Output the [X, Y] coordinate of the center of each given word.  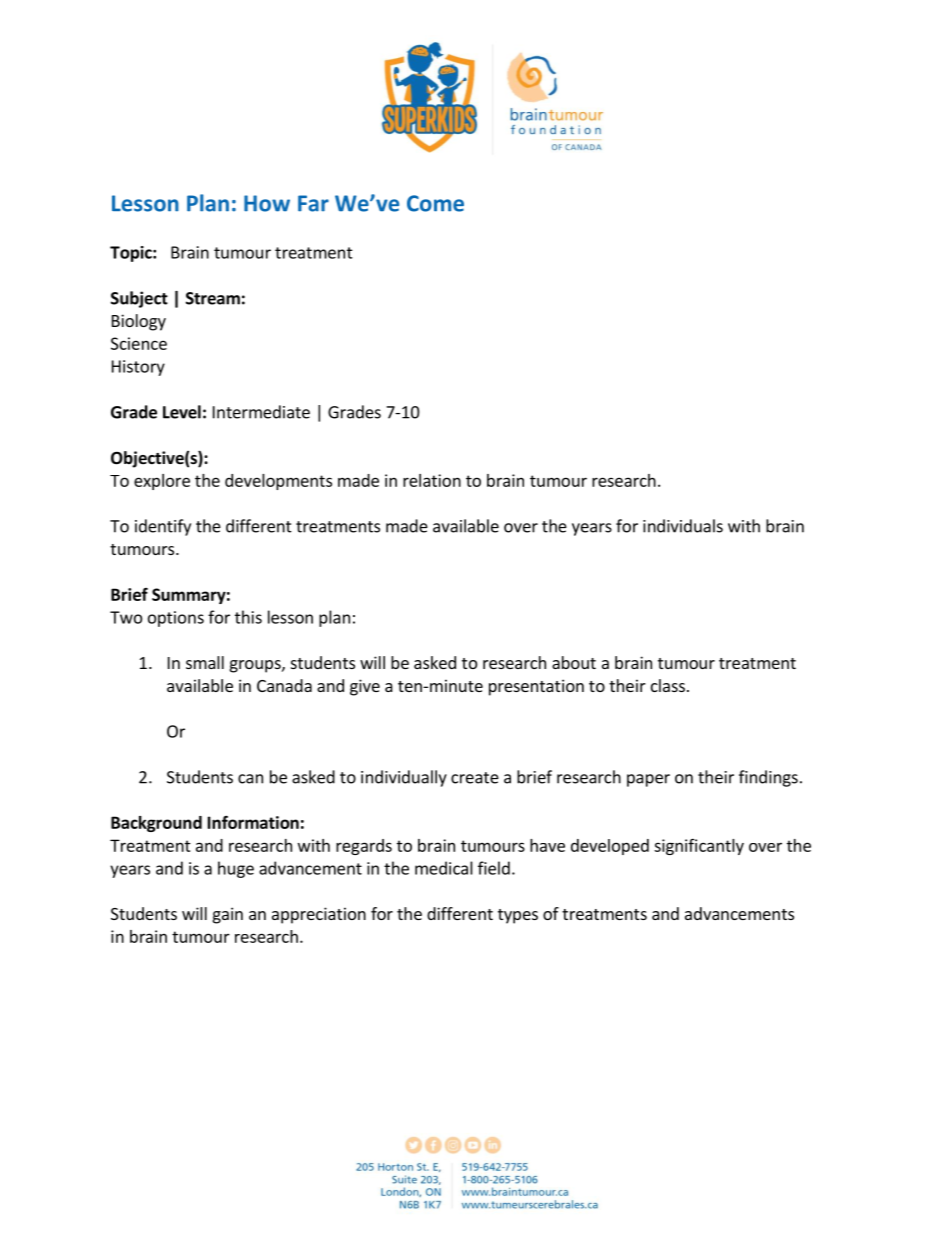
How [267, 203]
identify [163, 527]
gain [228, 915]
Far [313, 203]
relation [432, 480]
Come [435, 203]
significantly [699, 847]
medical [444, 868]
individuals [683, 526]
